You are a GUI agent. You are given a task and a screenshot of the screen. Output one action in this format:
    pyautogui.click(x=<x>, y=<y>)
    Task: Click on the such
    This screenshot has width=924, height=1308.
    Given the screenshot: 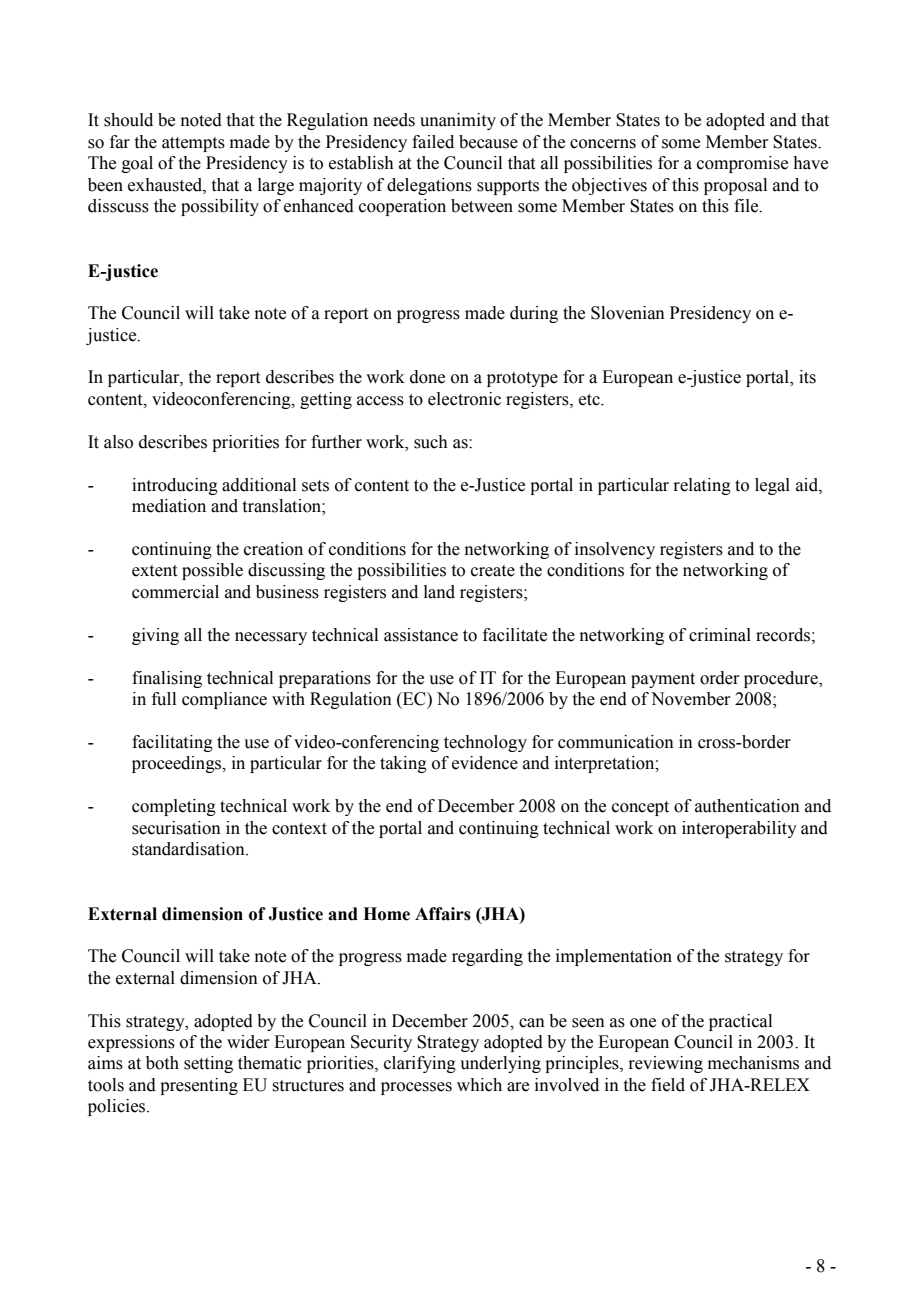 What is the action you would take?
    pyautogui.click(x=431, y=442)
